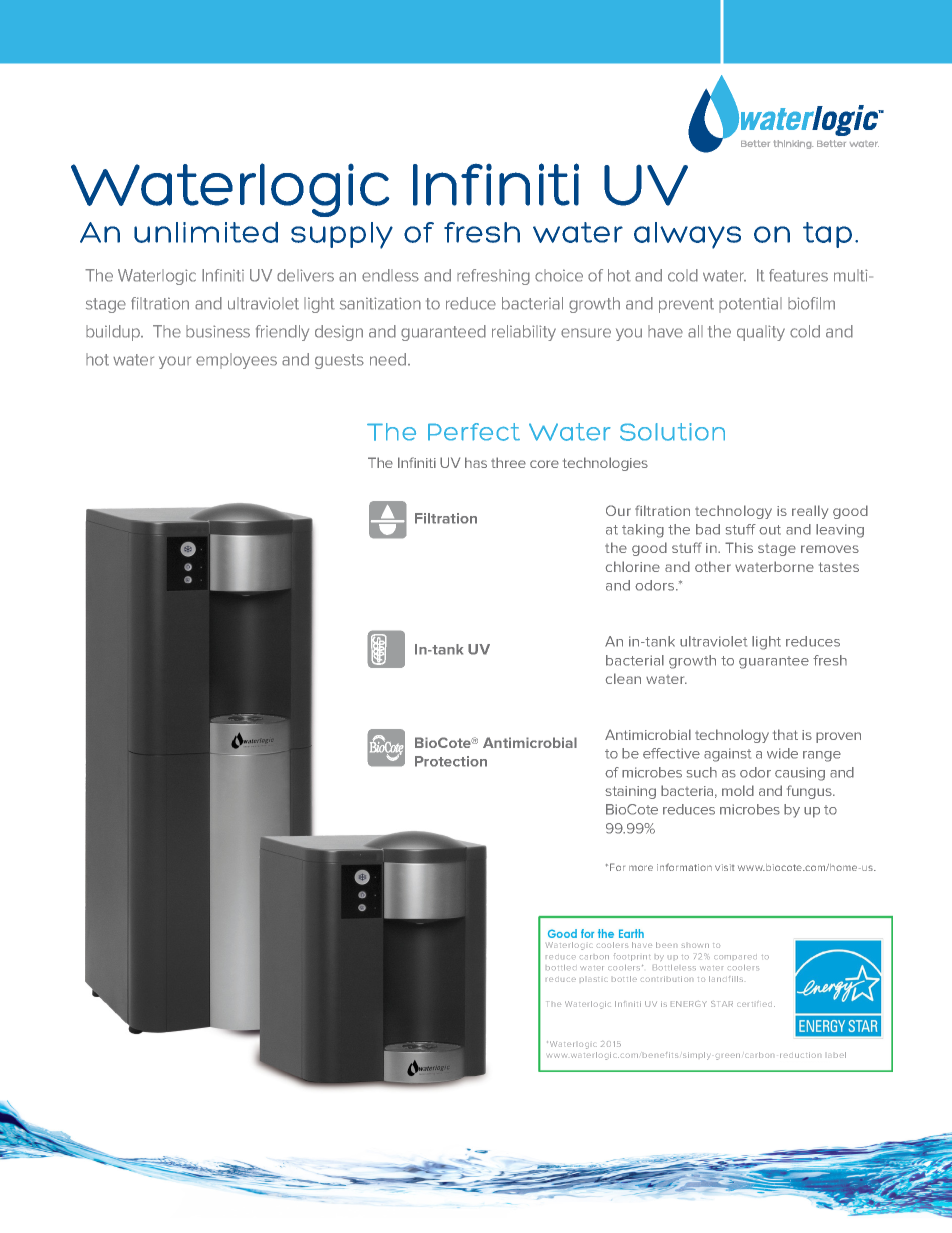 The image size is (952, 1233). I want to click on has, so click(476, 462).
